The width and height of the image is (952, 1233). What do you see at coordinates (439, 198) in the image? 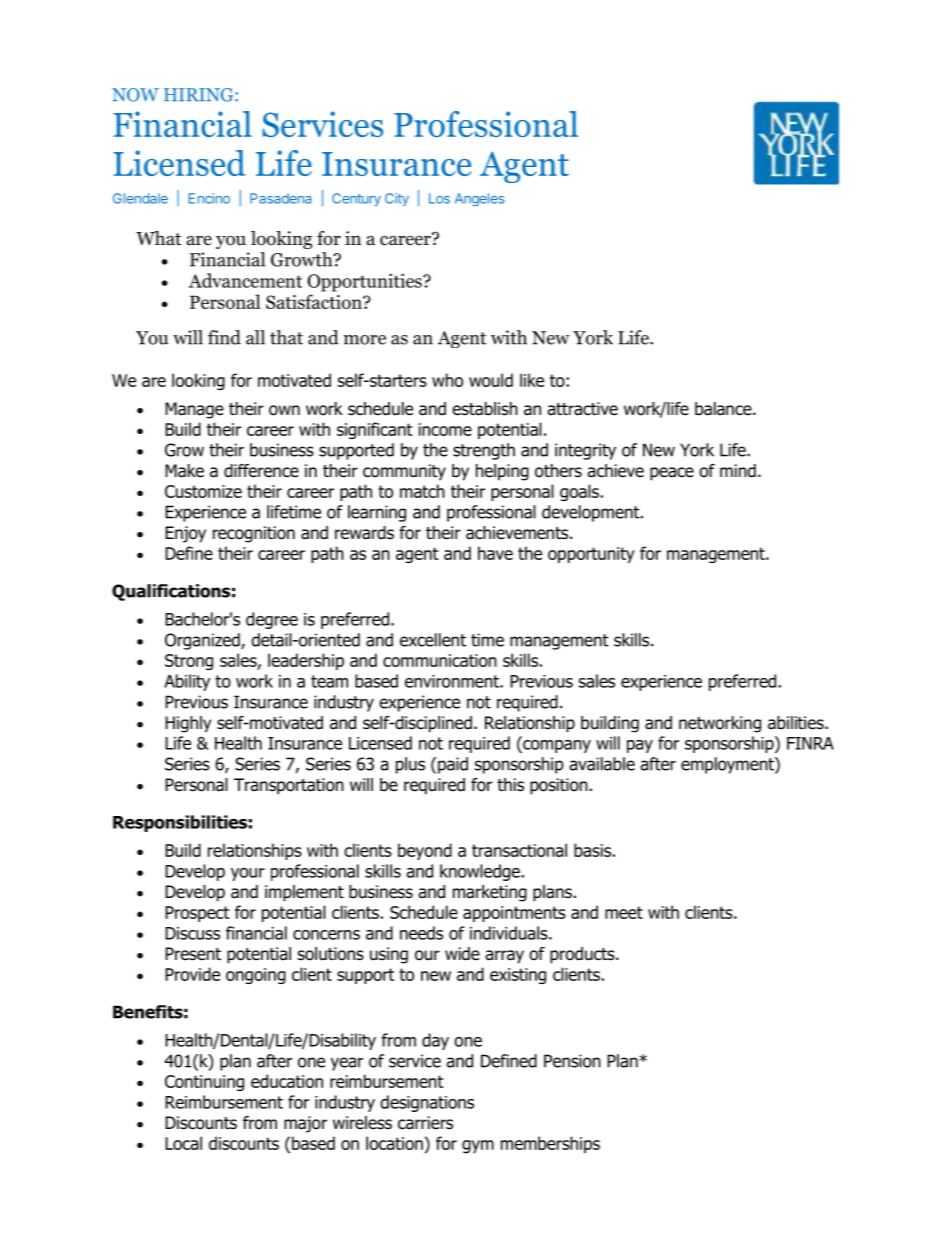
I see `Los` at bounding box center [439, 198].
